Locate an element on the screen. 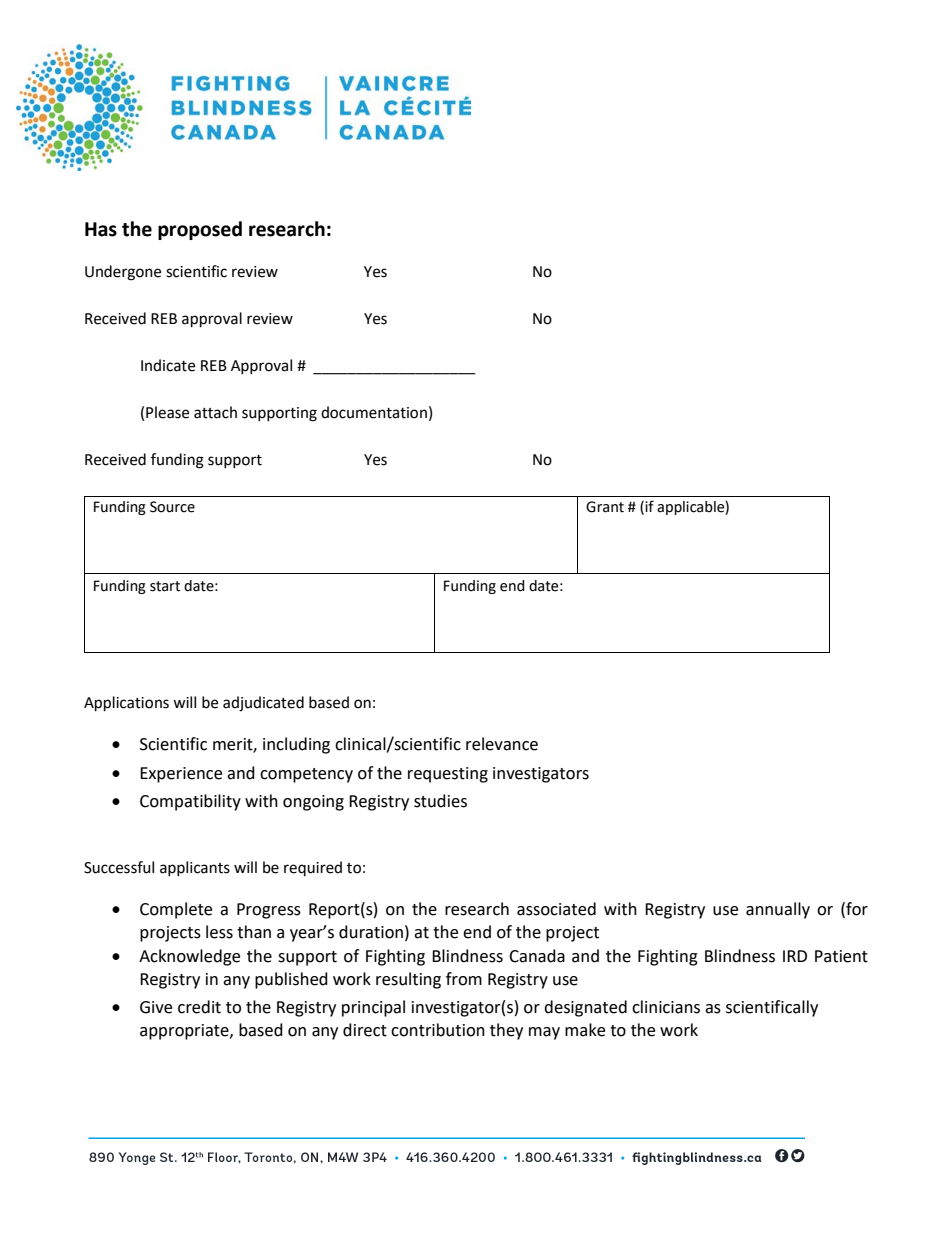 The width and height of the screenshot is (952, 1233). annually is located at coordinates (778, 910).
